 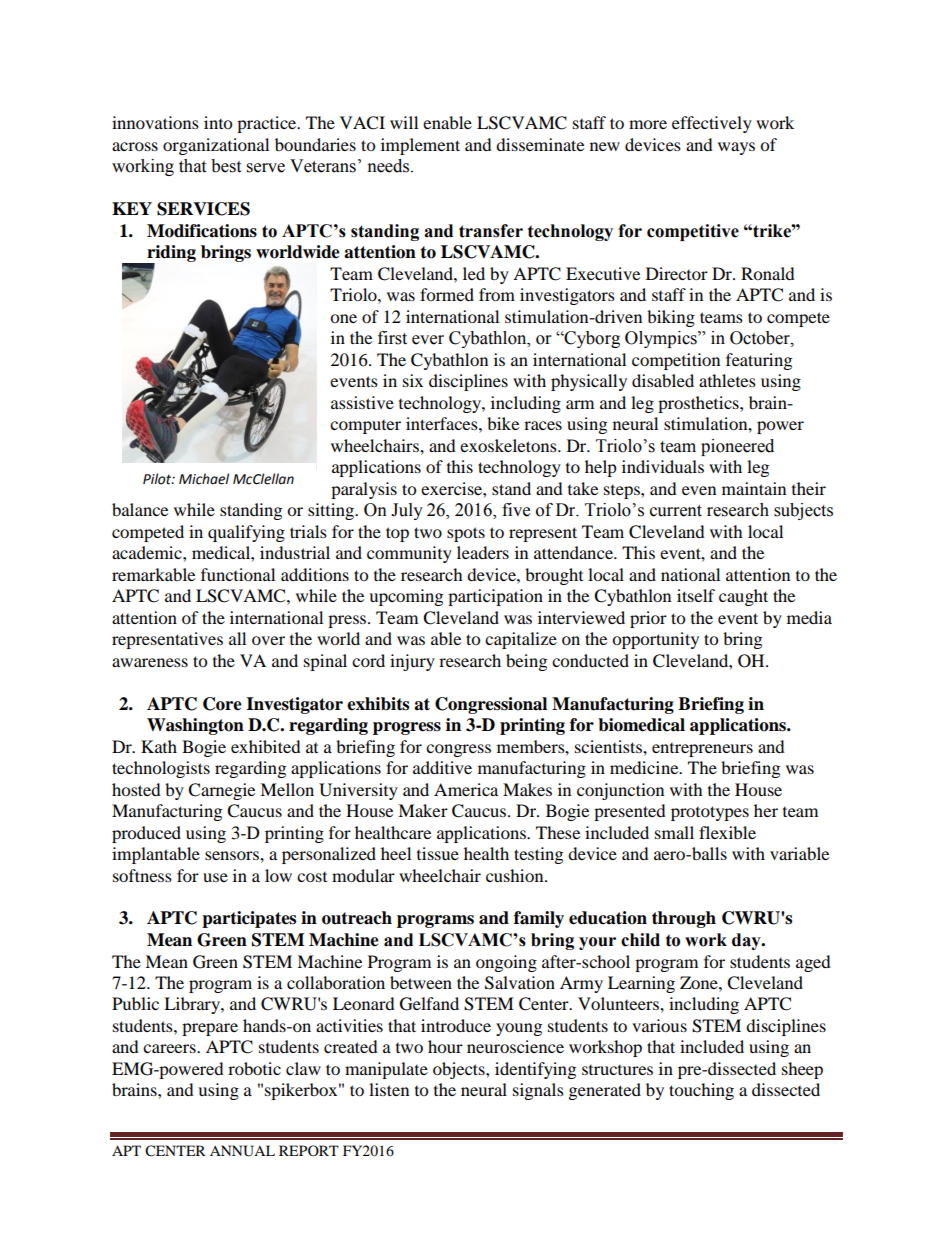 What do you see at coordinates (727, 380) in the page?
I see `athletes` at bounding box center [727, 380].
